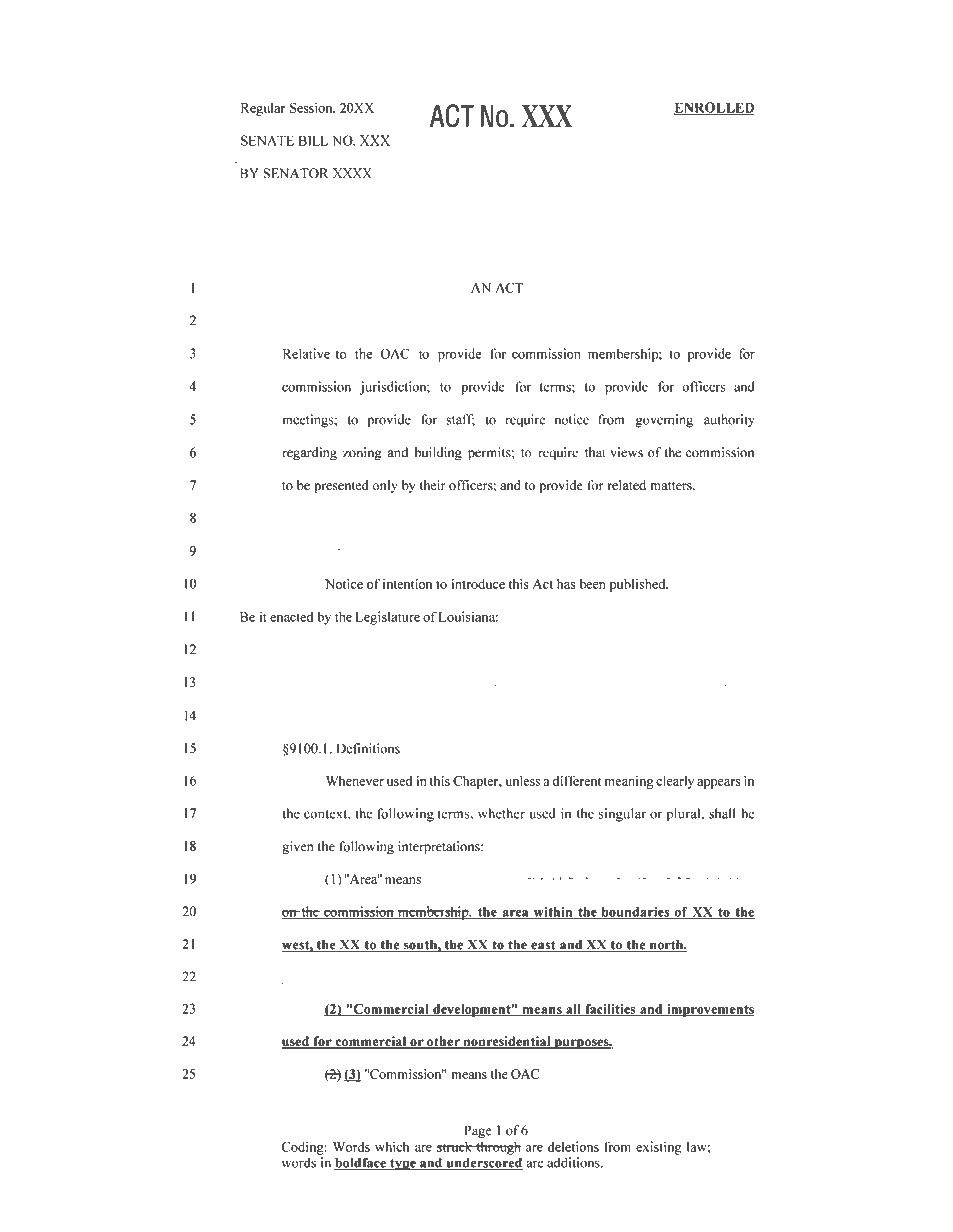 This document has width=953, height=1232. I want to click on Relative, so click(306, 353).
